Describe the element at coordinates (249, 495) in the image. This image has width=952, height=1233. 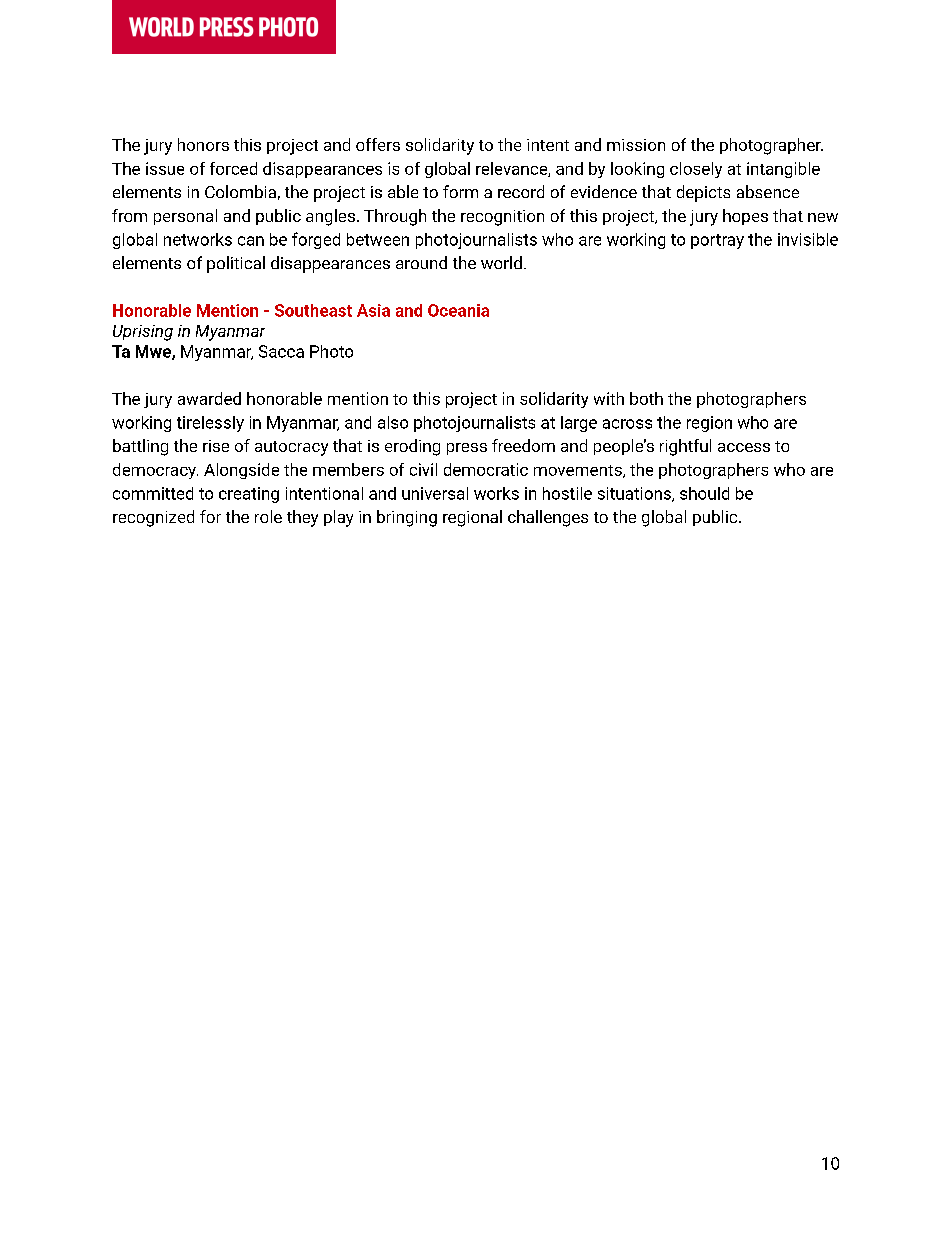
I see `creating` at that location.
